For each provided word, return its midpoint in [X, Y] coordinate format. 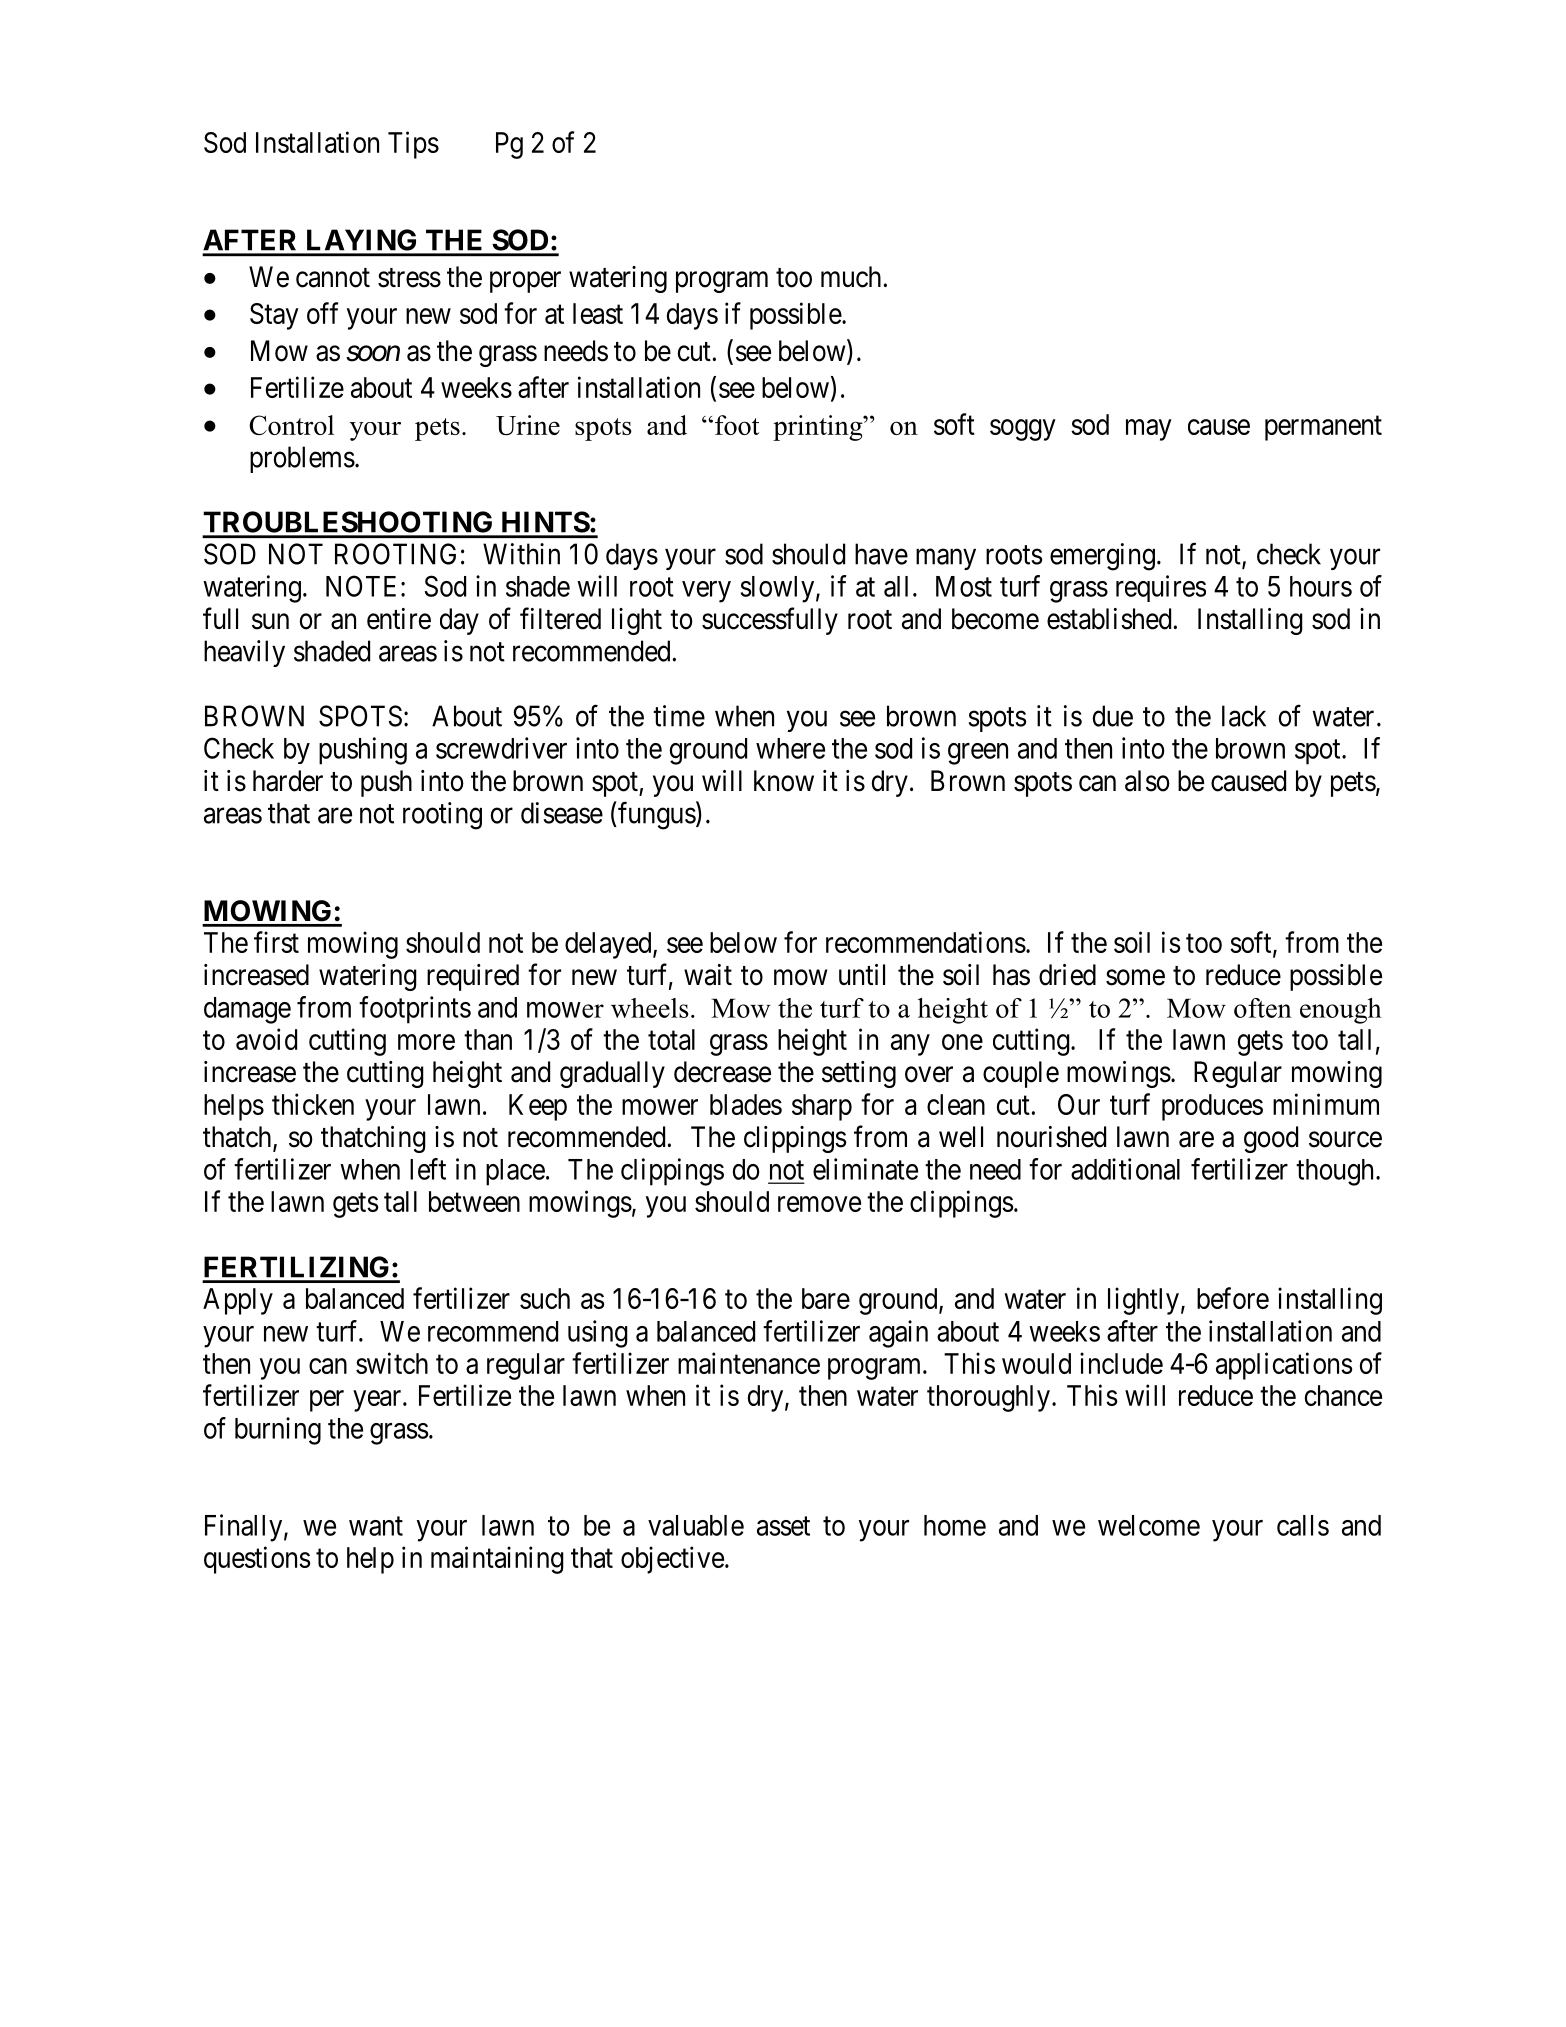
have [881, 554]
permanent [1323, 428]
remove [819, 1204]
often [1263, 1008]
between [474, 1201]
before [1233, 1298]
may [1149, 430]
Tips [413, 145]
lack [1244, 716]
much [852, 277]
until [862, 974]
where [790, 748]
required [473, 977]
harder [288, 781]
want [376, 1526]
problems [302, 459]
